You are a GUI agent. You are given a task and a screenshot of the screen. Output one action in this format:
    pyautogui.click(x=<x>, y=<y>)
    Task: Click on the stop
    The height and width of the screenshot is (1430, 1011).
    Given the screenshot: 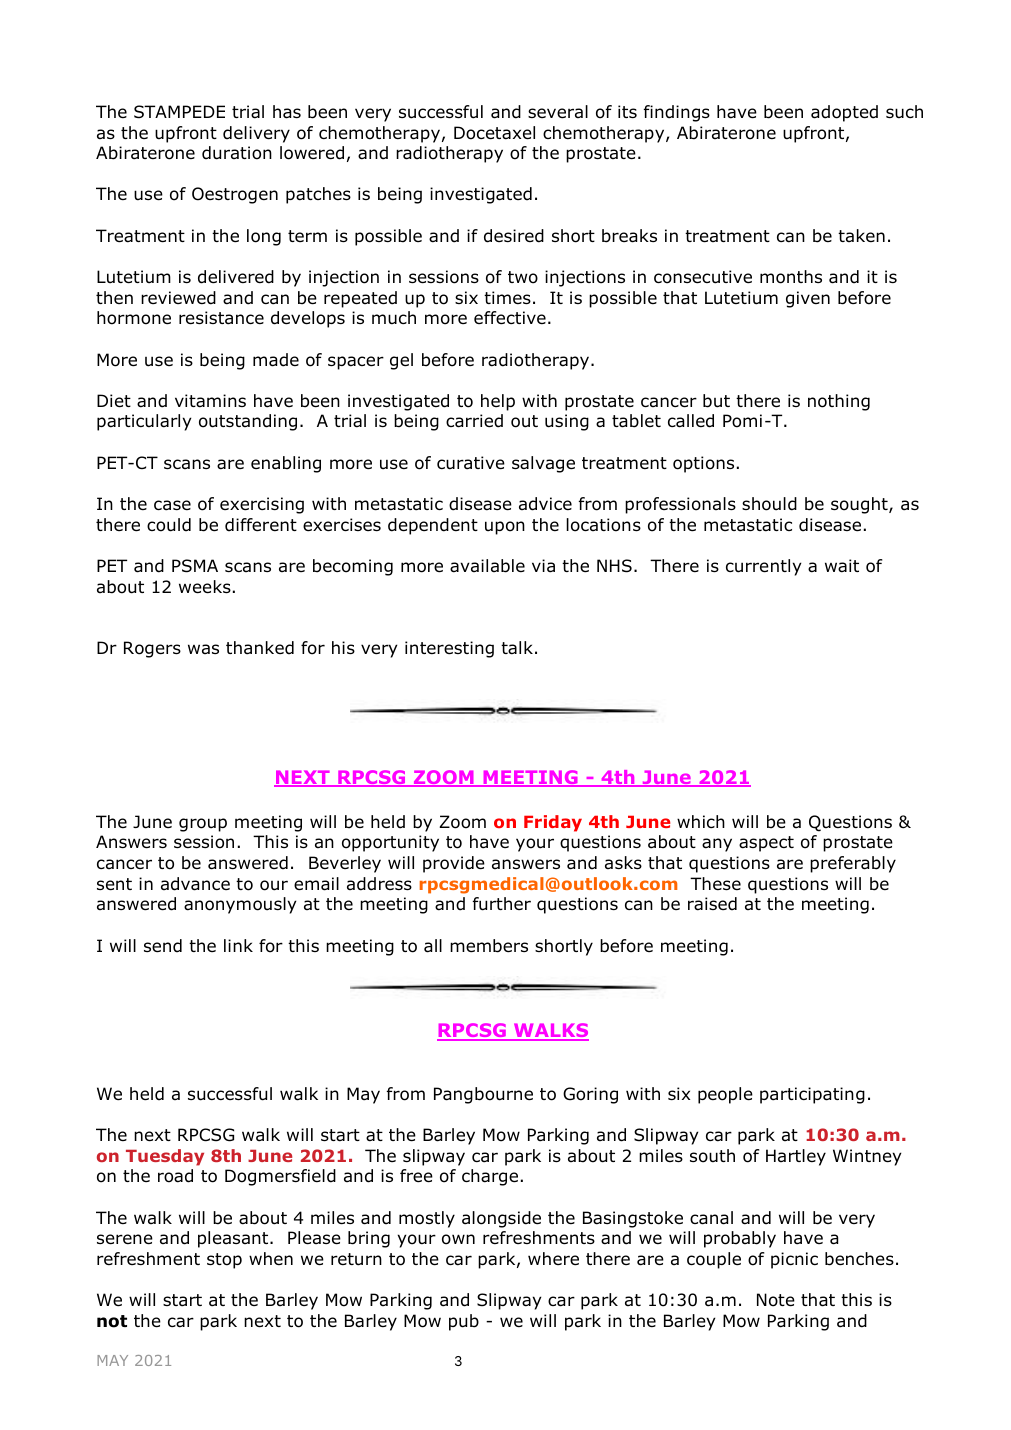 What is the action you would take?
    pyautogui.click(x=224, y=1261)
